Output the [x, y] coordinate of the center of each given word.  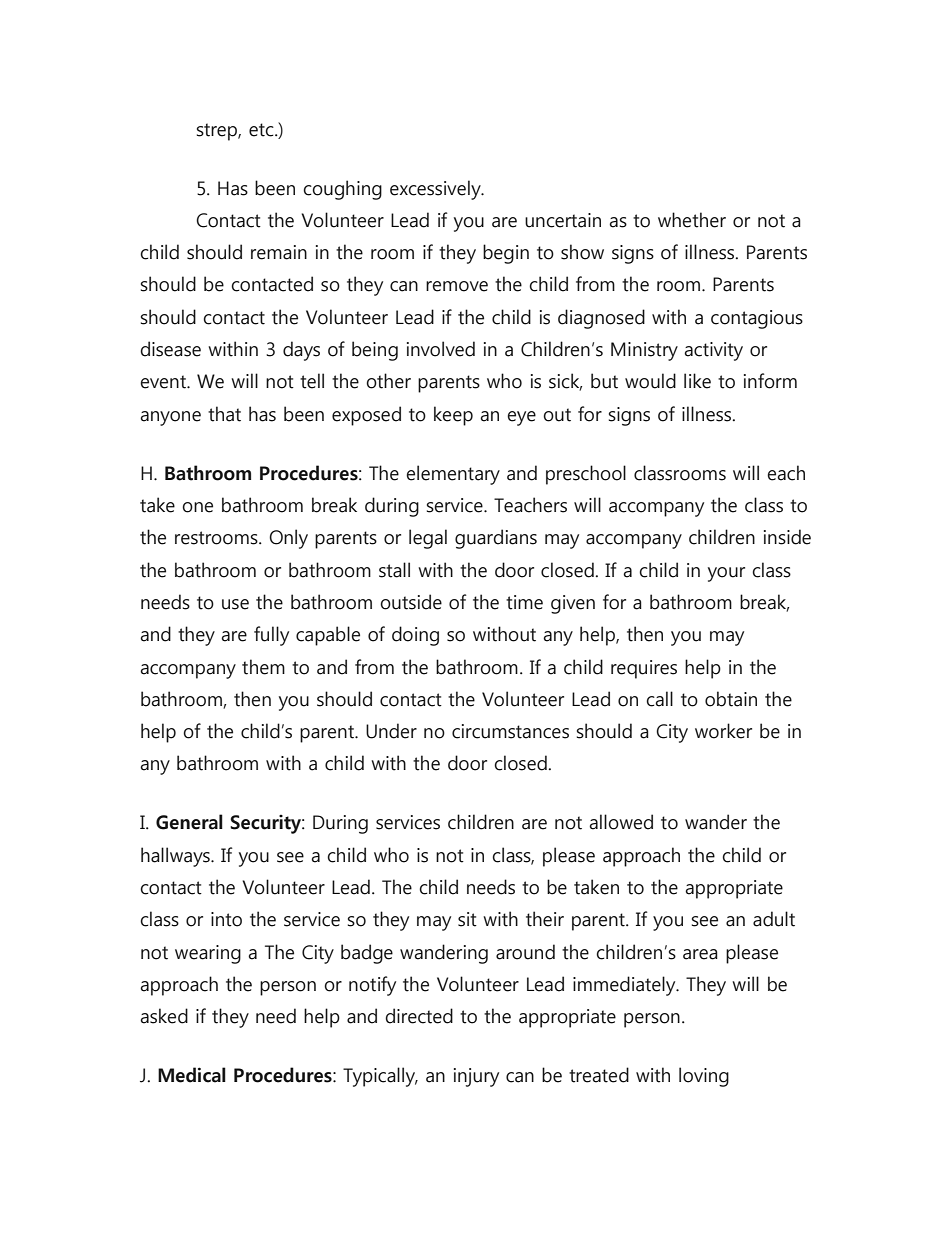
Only [288, 539]
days [301, 351]
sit [467, 919]
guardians [496, 539]
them [263, 667]
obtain [731, 699]
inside [787, 537]
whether [692, 220]
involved [441, 349]
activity [713, 351]
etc [262, 130]
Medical [192, 1075]
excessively [436, 190]
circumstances [510, 731]
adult [774, 919]
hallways [176, 857]
